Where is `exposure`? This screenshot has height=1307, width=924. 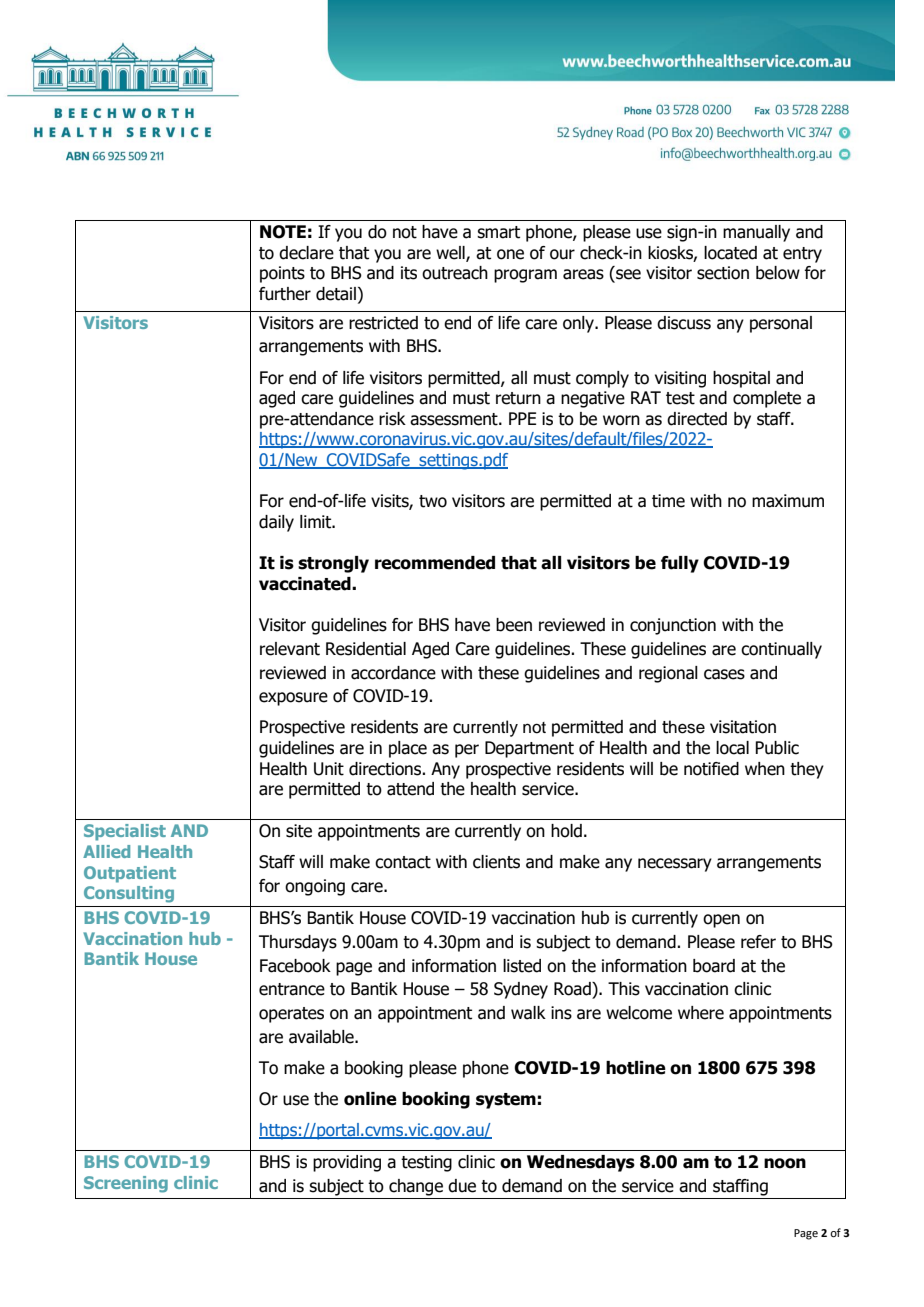 exposure is located at coordinates (293, 699).
